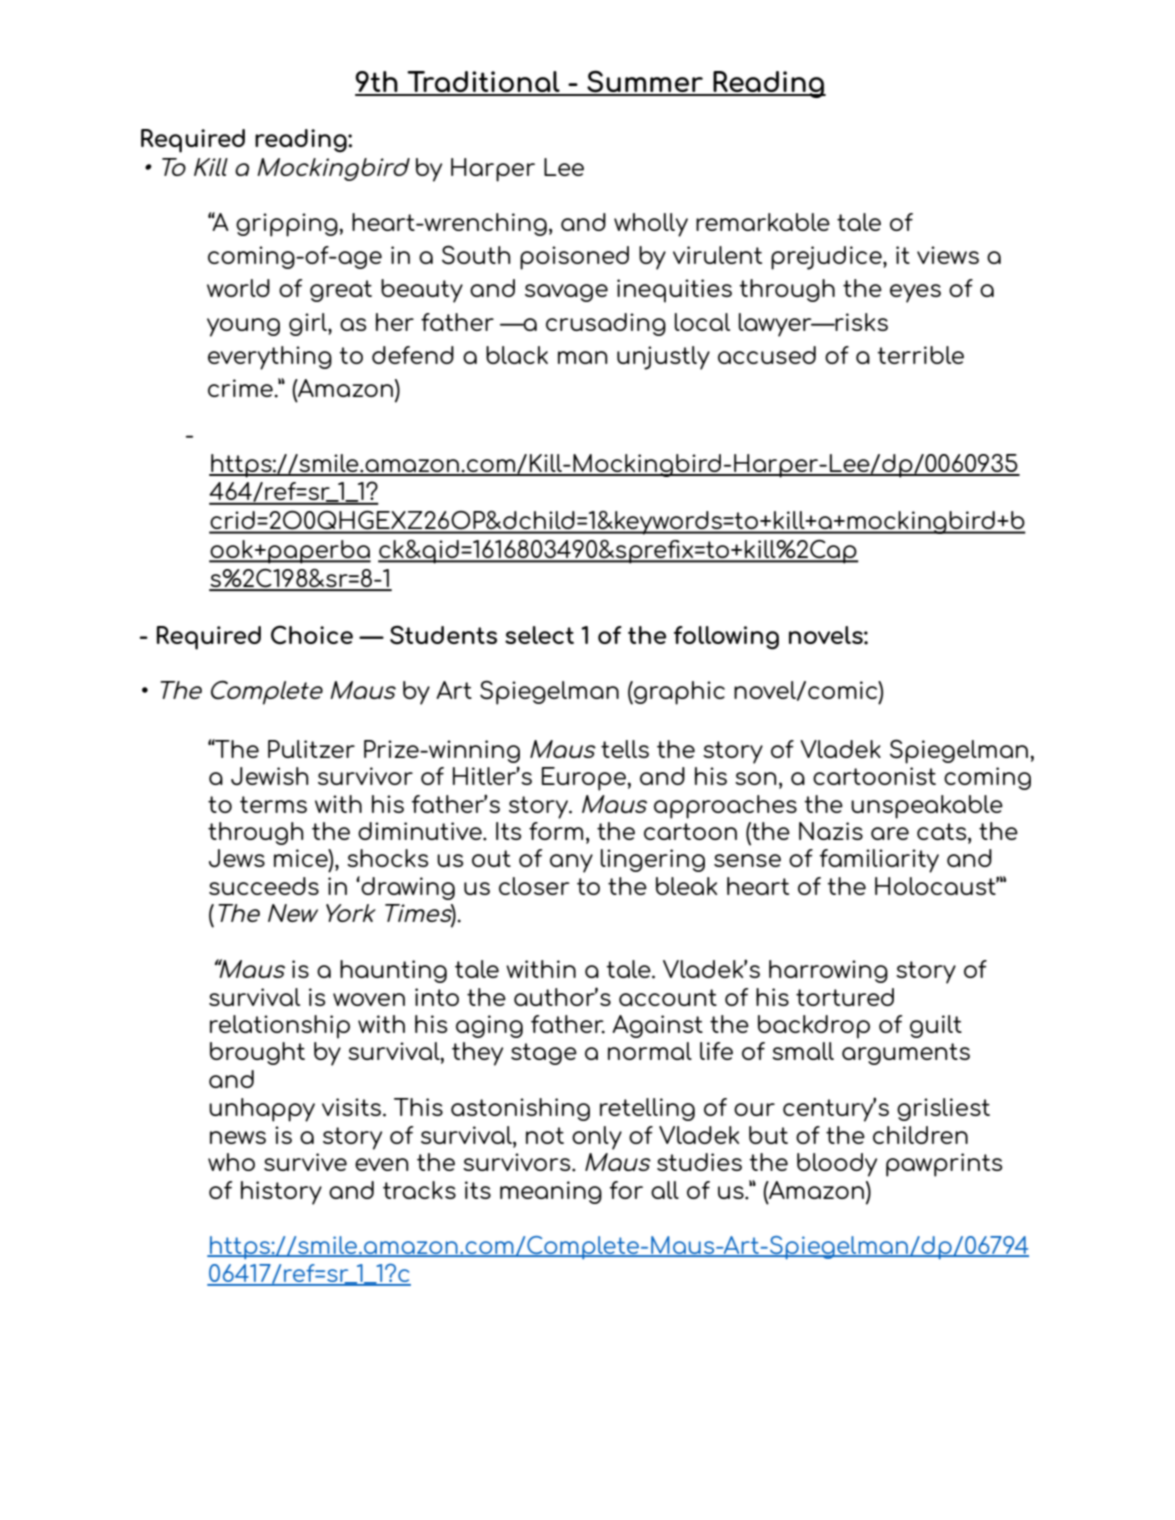 Image resolution: width=1175 pixels, height=1520 pixels. What do you see at coordinates (837, 1165) in the screenshot?
I see `bloody` at bounding box center [837, 1165].
